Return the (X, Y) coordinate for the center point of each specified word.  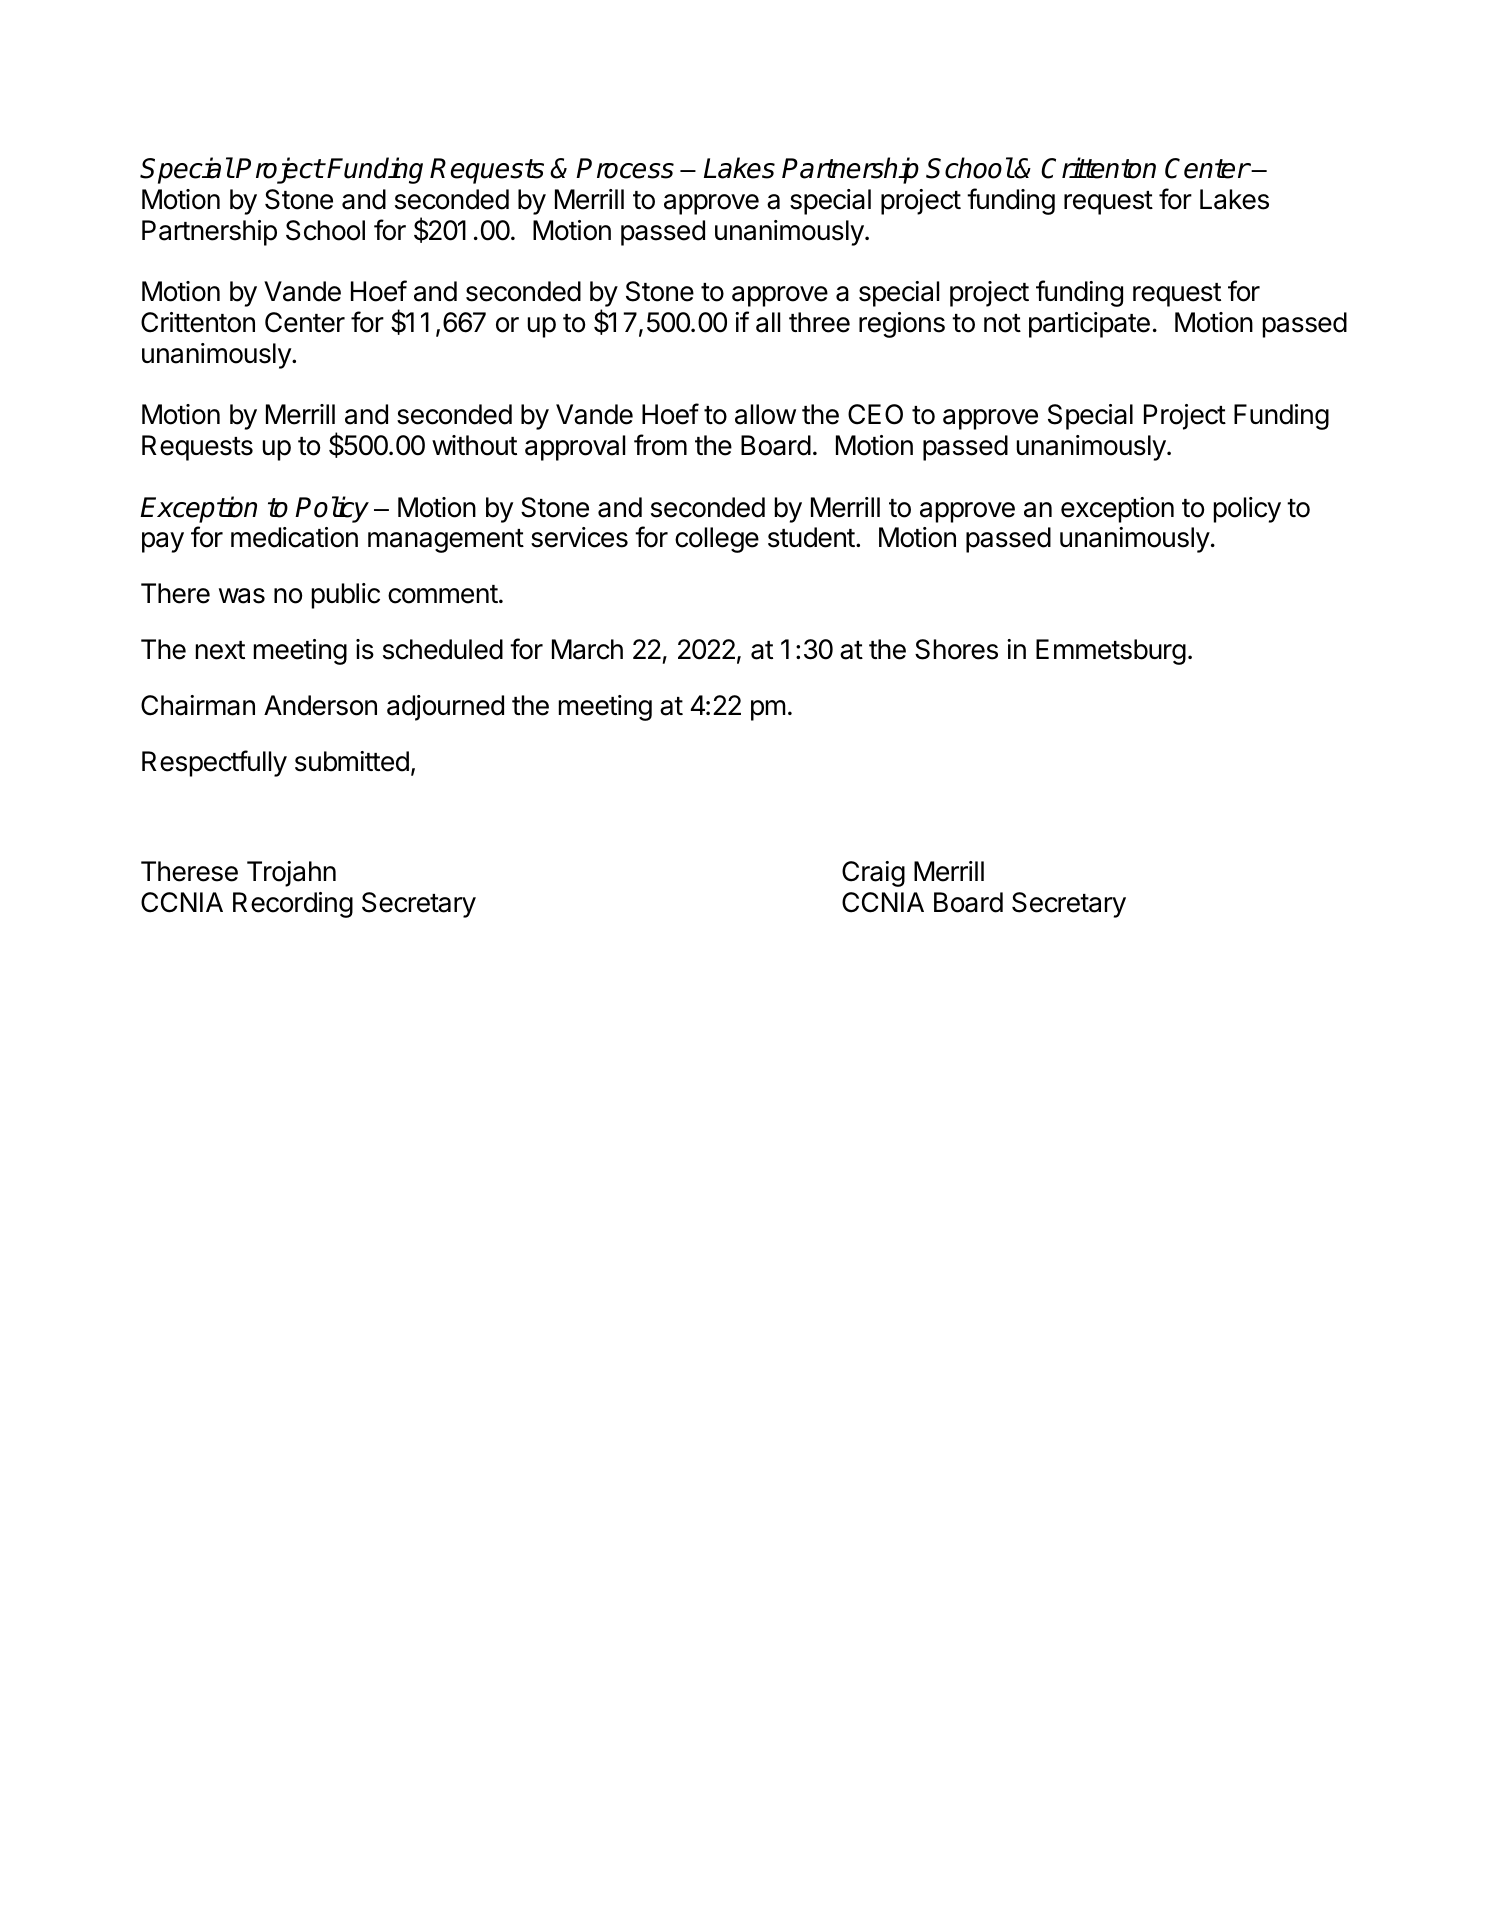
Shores (956, 649)
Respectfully (214, 763)
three (819, 322)
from (660, 445)
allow (765, 414)
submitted (352, 761)
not (1002, 323)
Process (625, 168)
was (242, 596)
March (587, 649)
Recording (293, 905)
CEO (875, 414)
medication (294, 537)
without (474, 445)
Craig (873, 874)
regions (902, 325)
